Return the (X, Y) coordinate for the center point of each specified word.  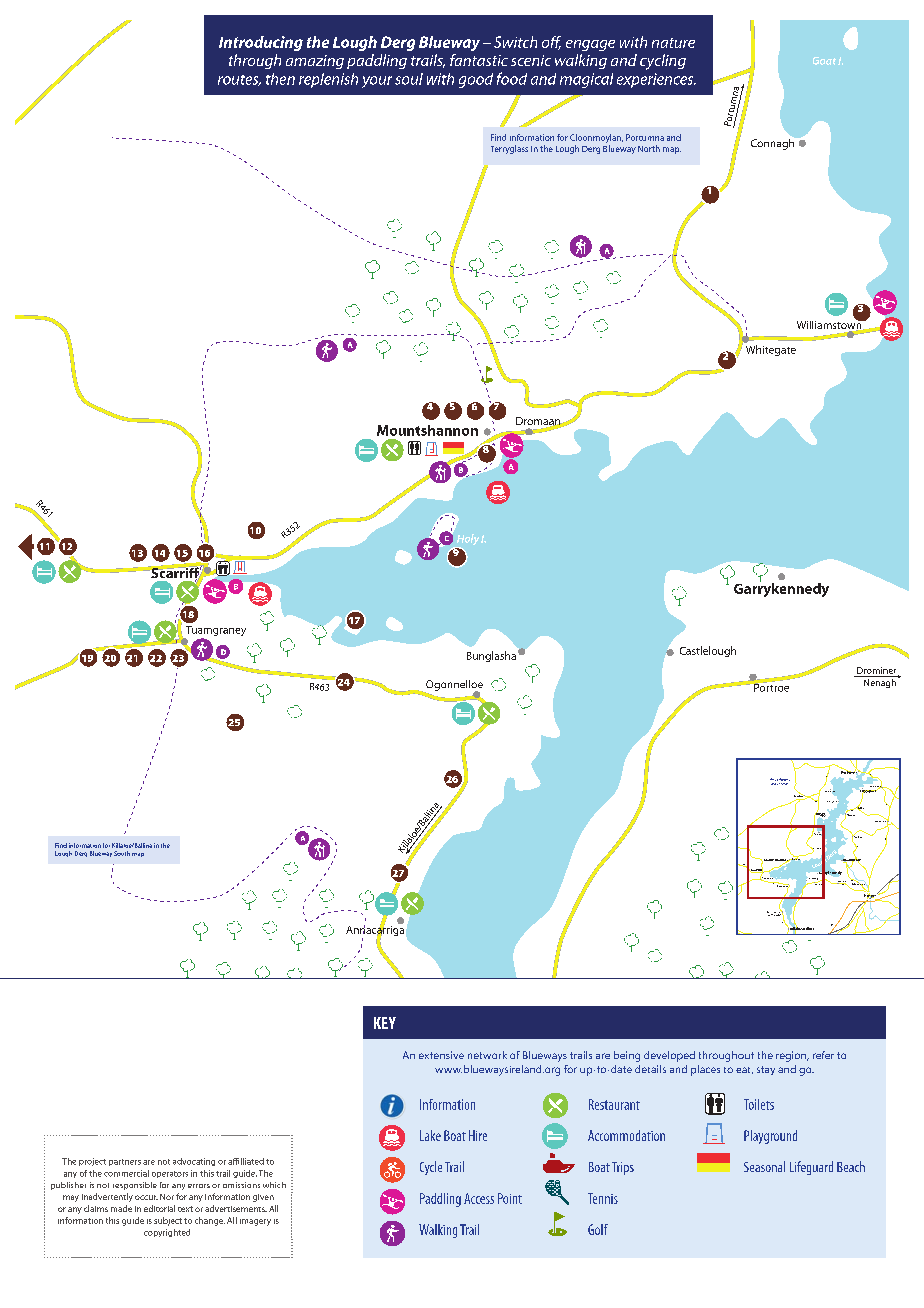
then (280, 79)
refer (823, 1055)
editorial (159, 1208)
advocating (194, 1162)
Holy (468, 539)
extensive (441, 1055)
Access (479, 1198)
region (792, 1056)
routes (239, 80)
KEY (385, 1023)
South (122, 853)
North (649, 148)
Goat (824, 61)
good (476, 80)
